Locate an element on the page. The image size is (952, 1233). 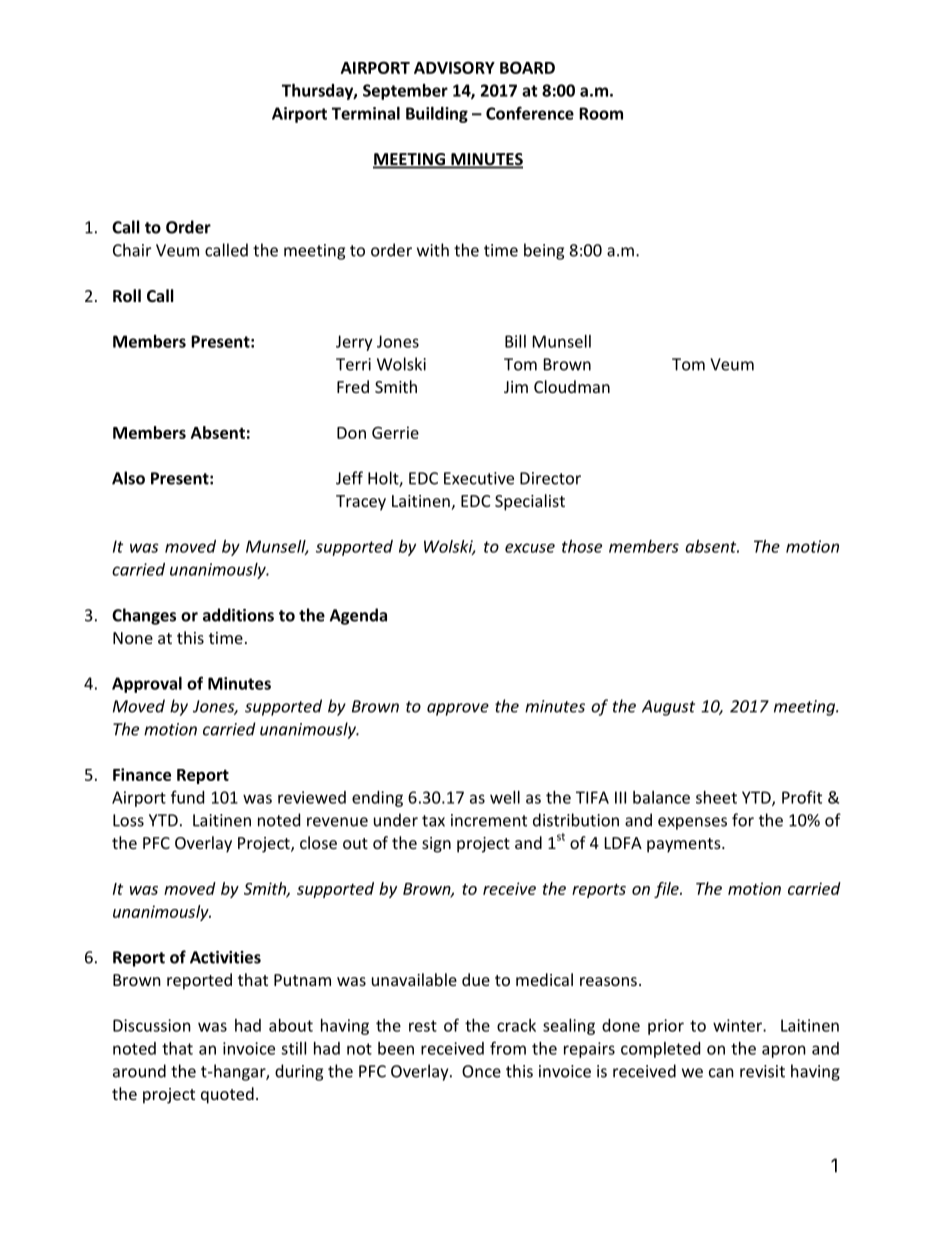
can is located at coordinates (721, 1073).
